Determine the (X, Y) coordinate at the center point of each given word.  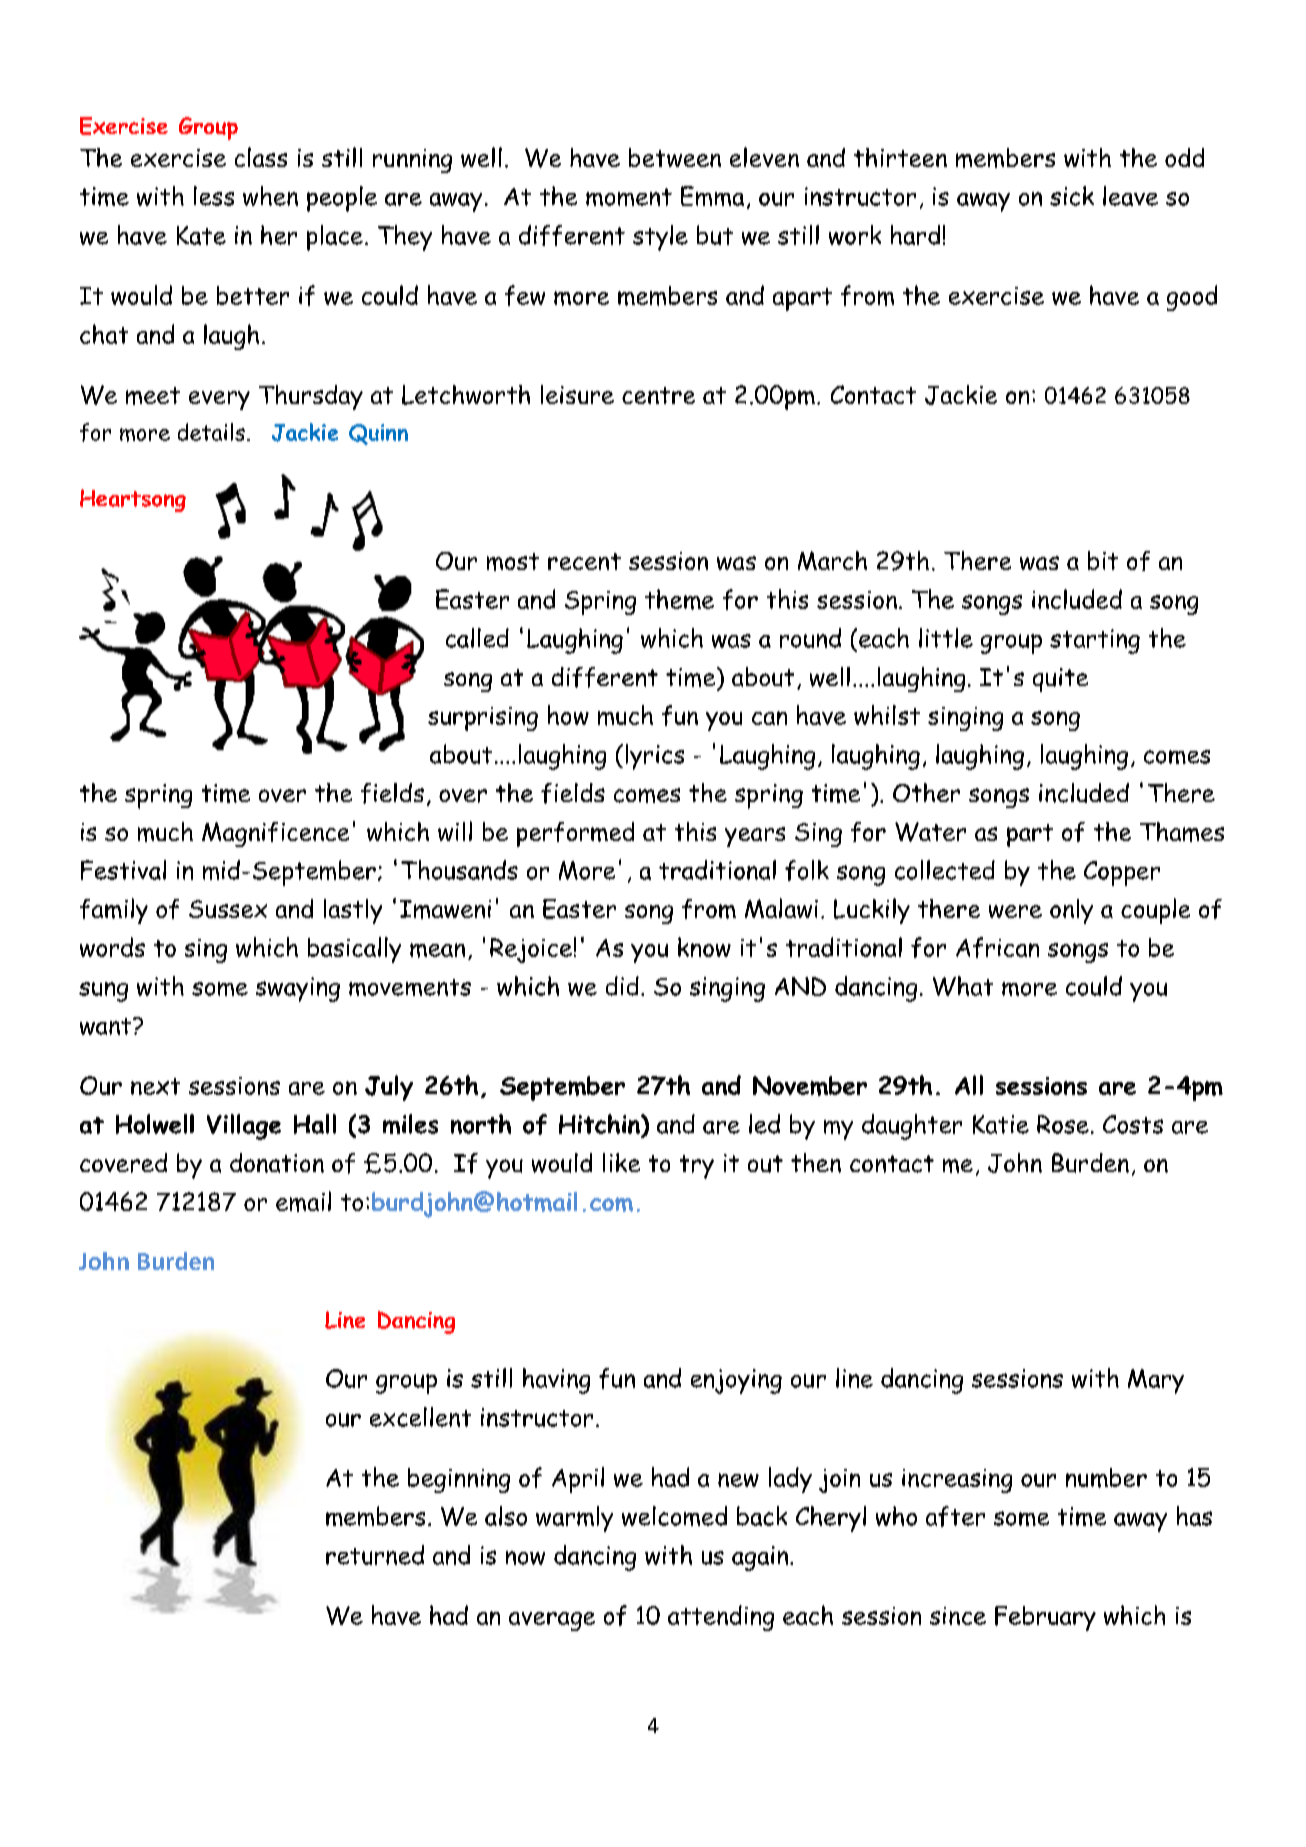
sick (1072, 196)
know (704, 947)
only (1071, 911)
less (214, 196)
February (1045, 1618)
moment (629, 197)
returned (375, 1555)
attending (721, 1618)
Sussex (228, 909)
